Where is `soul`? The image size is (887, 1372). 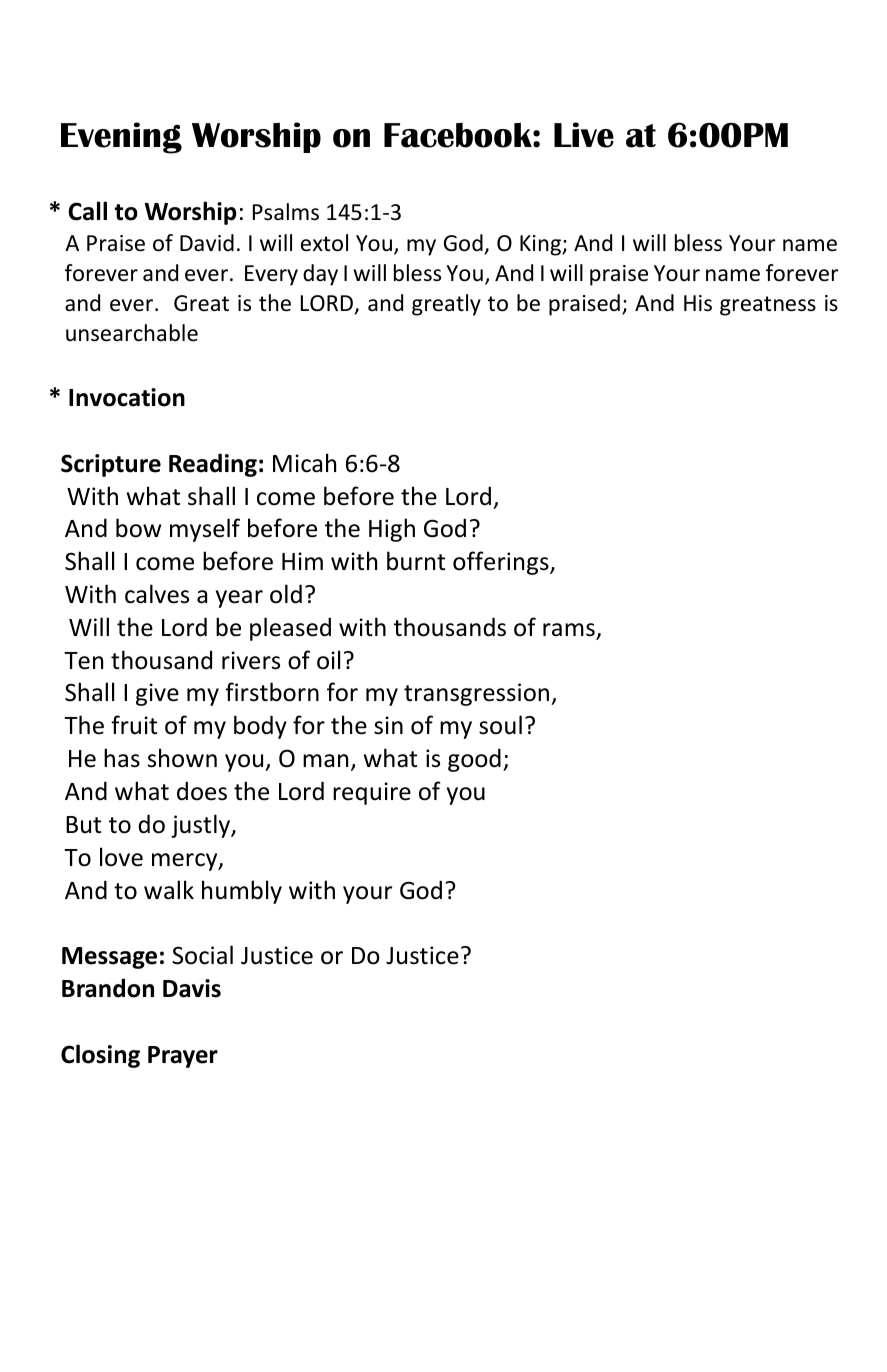
soul is located at coordinates (500, 725).
